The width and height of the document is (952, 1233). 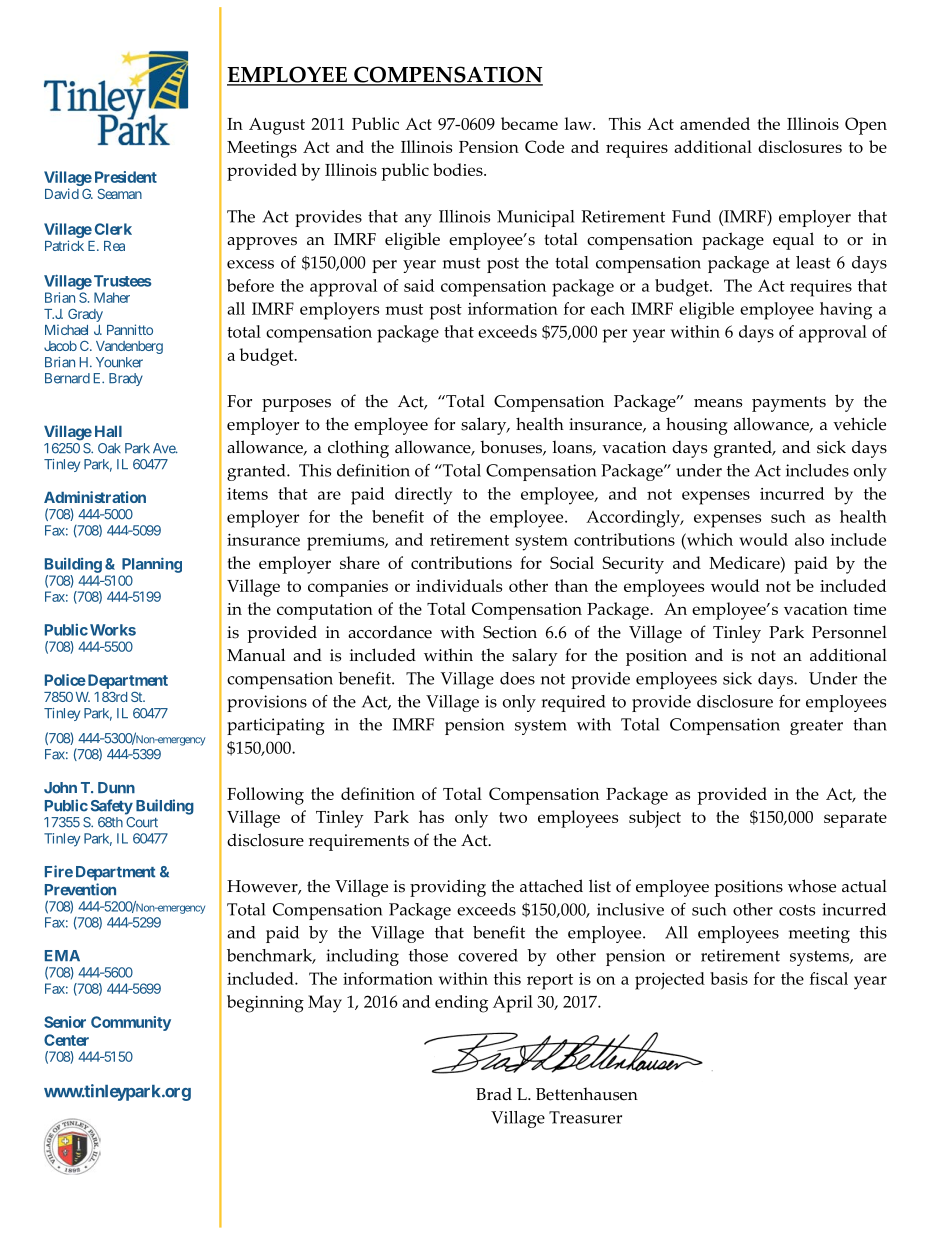 What do you see at coordinates (126, 177) in the document?
I see `President` at bounding box center [126, 177].
